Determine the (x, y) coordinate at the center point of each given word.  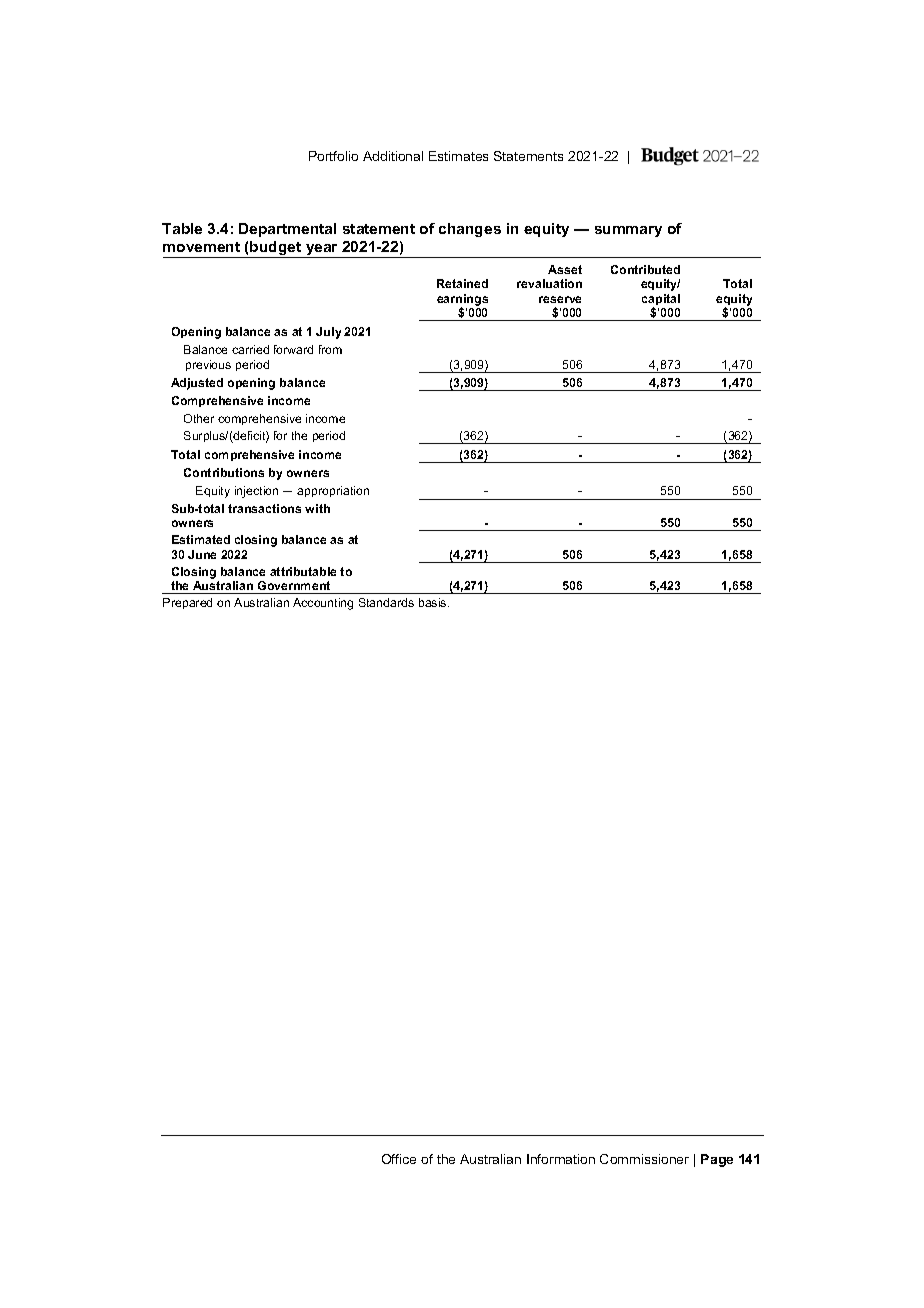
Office (399, 1159)
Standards (386, 602)
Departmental (287, 230)
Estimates (458, 156)
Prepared (187, 603)
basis (434, 602)
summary (628, 231)
